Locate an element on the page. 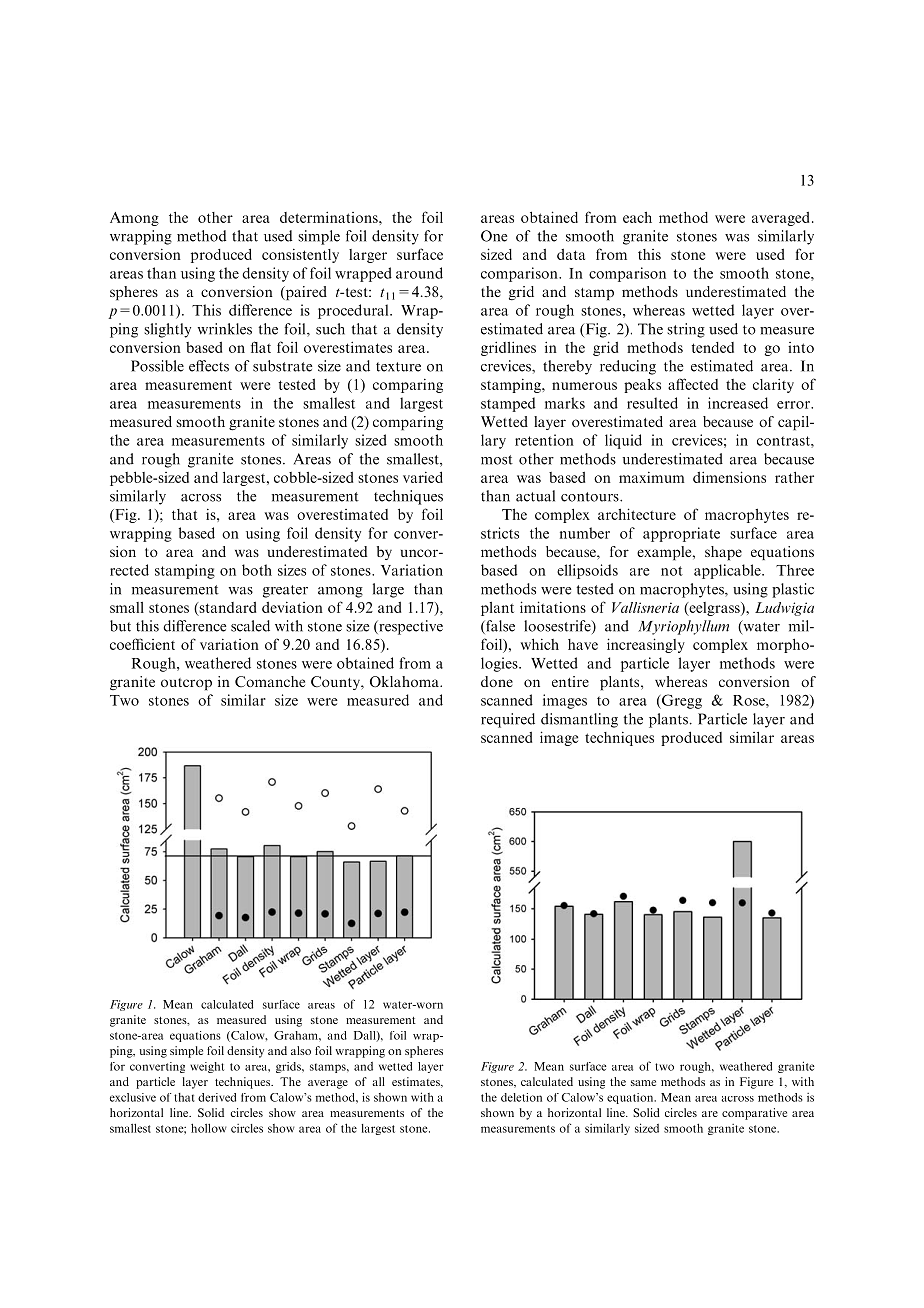  deletion is located at coordinates (521, 1097).
